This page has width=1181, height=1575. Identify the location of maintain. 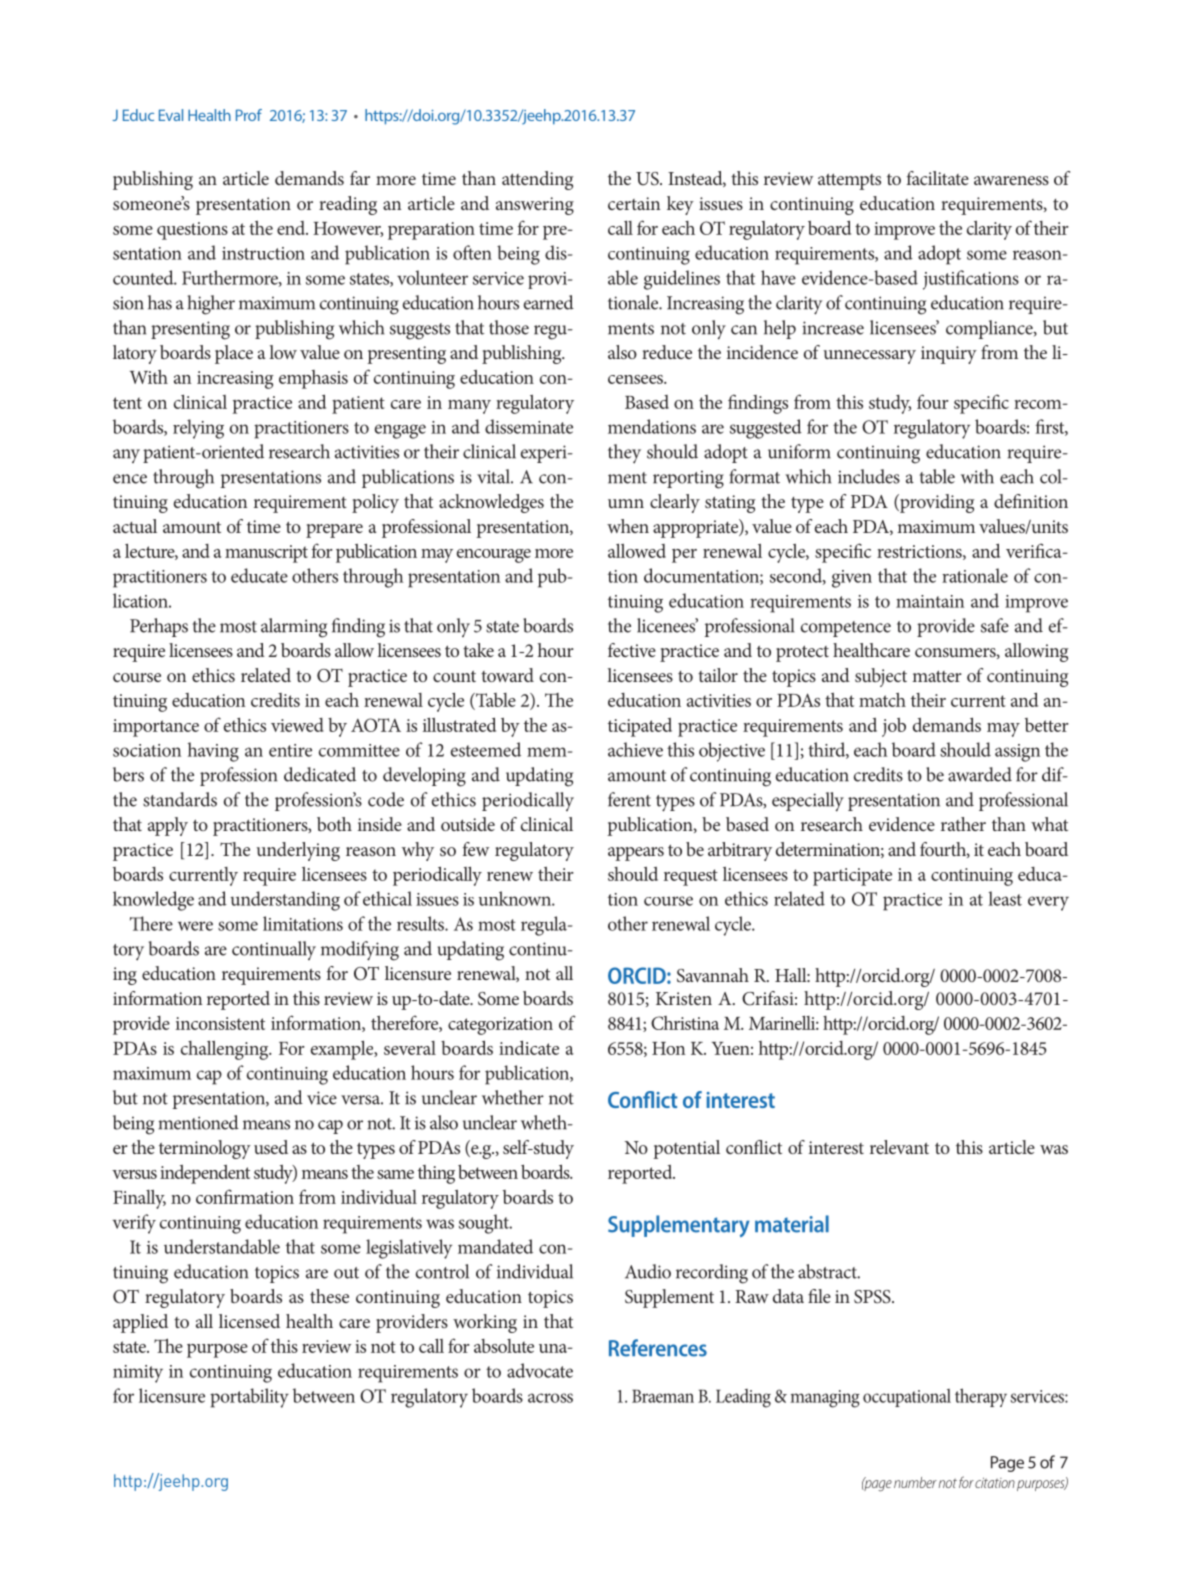
(930, 601).
